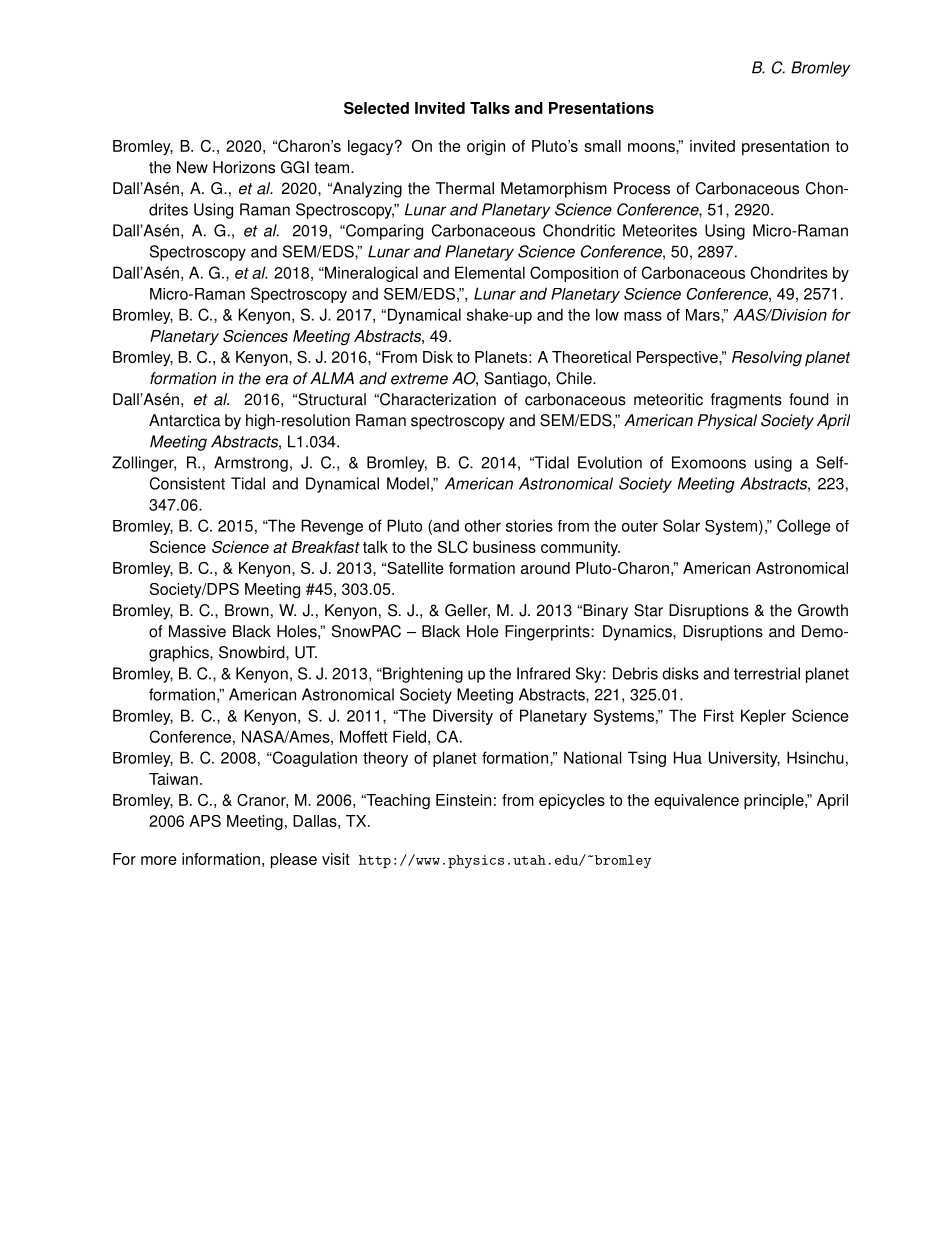 Image resolution: width=952 pixels, height=1233 pixels. Describe the element at coordinates (205, 821) in the image. I see `APS` at that location.
